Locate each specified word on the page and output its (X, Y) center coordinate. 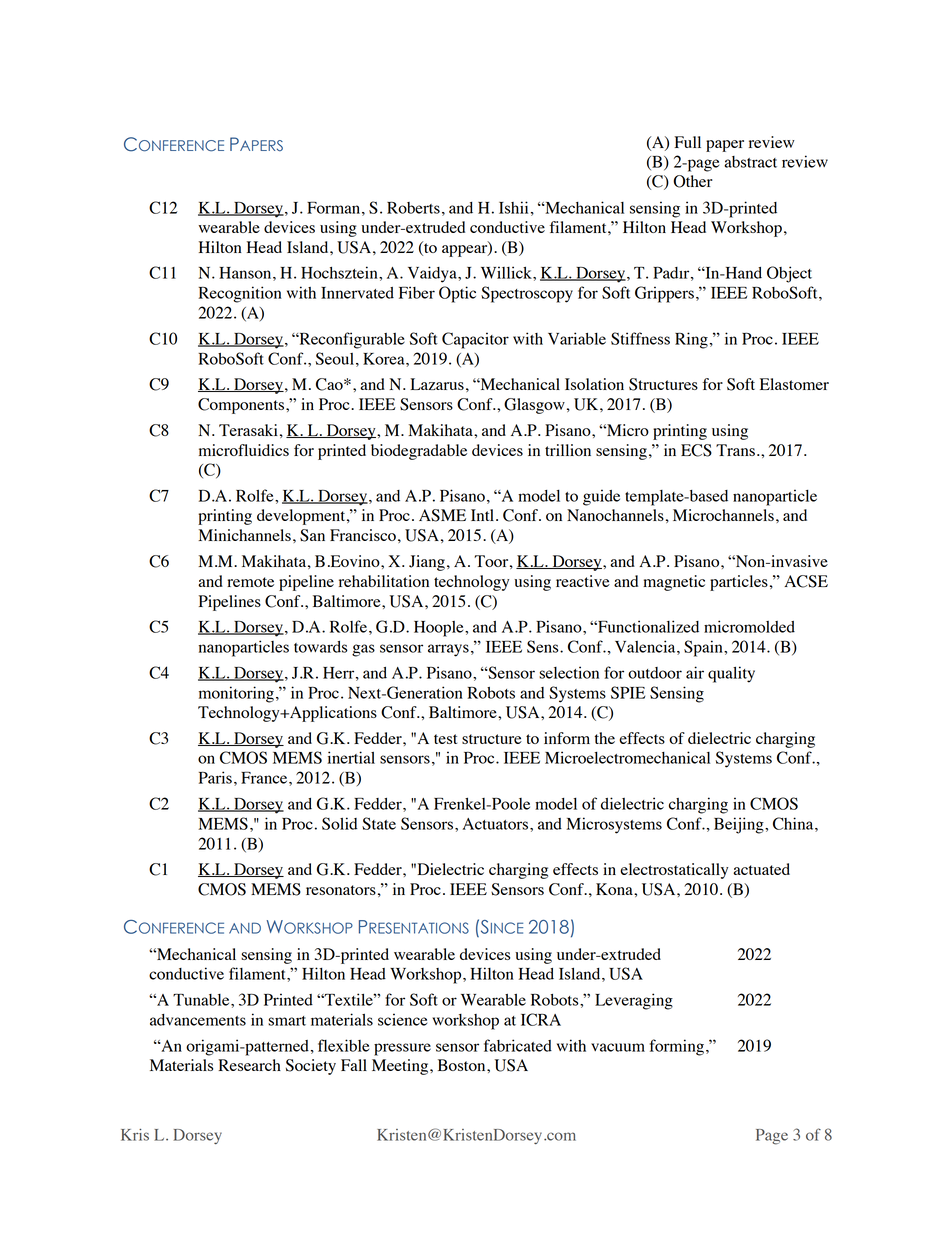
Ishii (513, 207)
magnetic (674, 583)
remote (250, 582)
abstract (750, 162)
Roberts (413, 208)
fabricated (518, 1045)
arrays (448, 650)
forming (677, 1047)
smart (287, 1021)
